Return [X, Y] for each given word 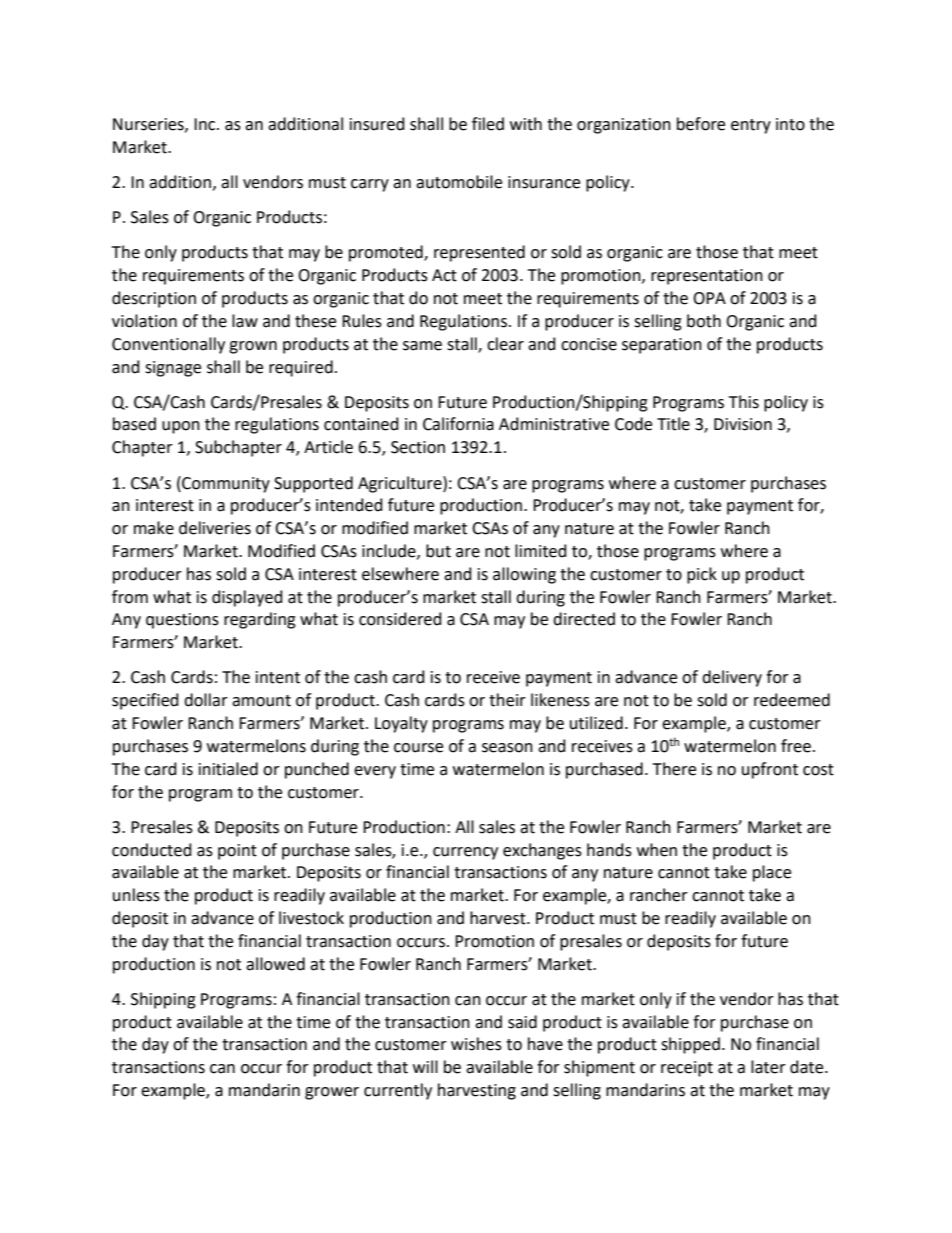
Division [743, 424]
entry [751, 126]
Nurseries [149, 125]
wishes [476, 1044]
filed [488, 124]
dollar [206, 700]
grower [332, 1093]
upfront [770, 770]
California [458, 424]
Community [225, 484]
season [507, 748]
